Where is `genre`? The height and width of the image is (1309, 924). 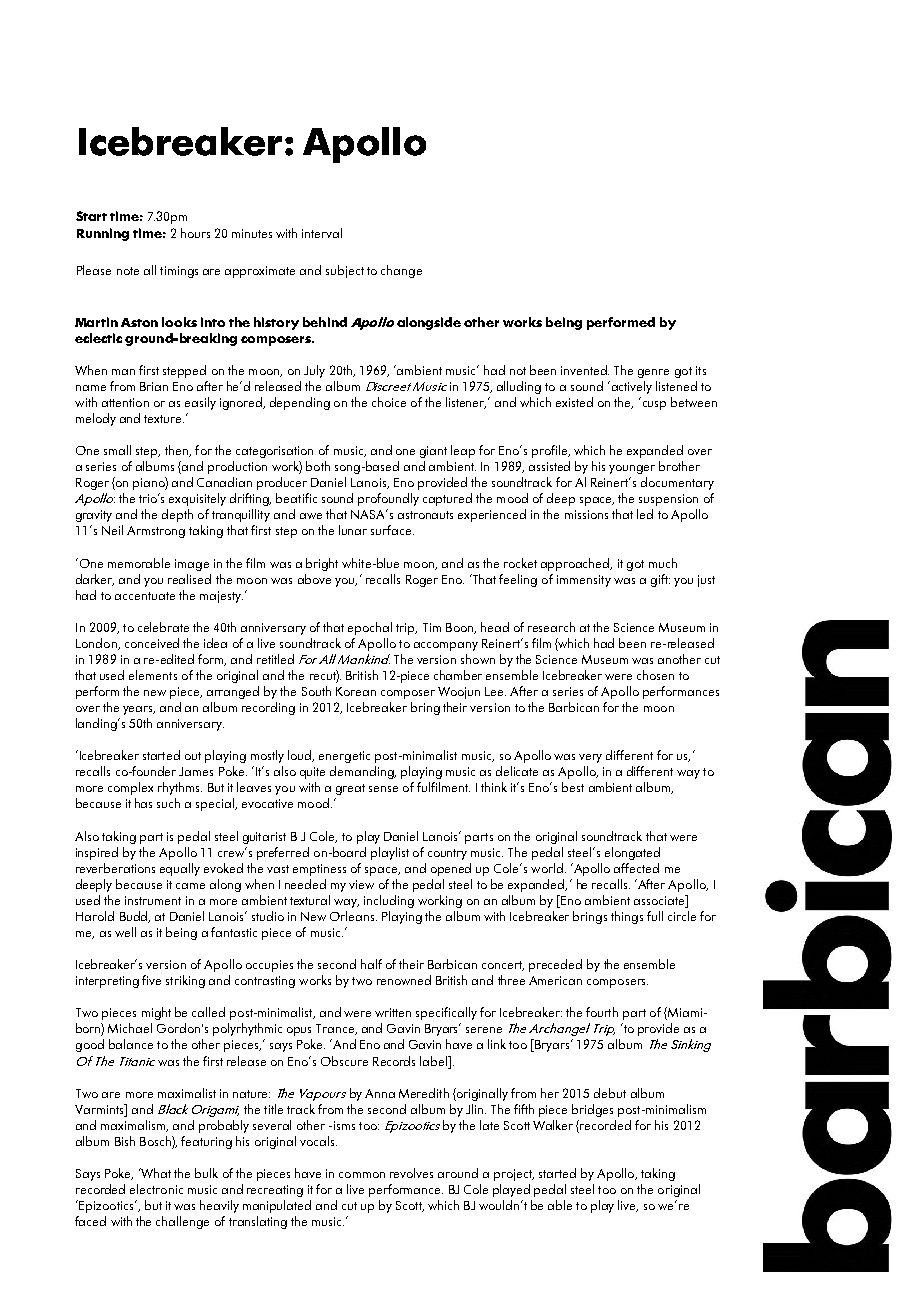
genre is located at coordinates (653, 373).
